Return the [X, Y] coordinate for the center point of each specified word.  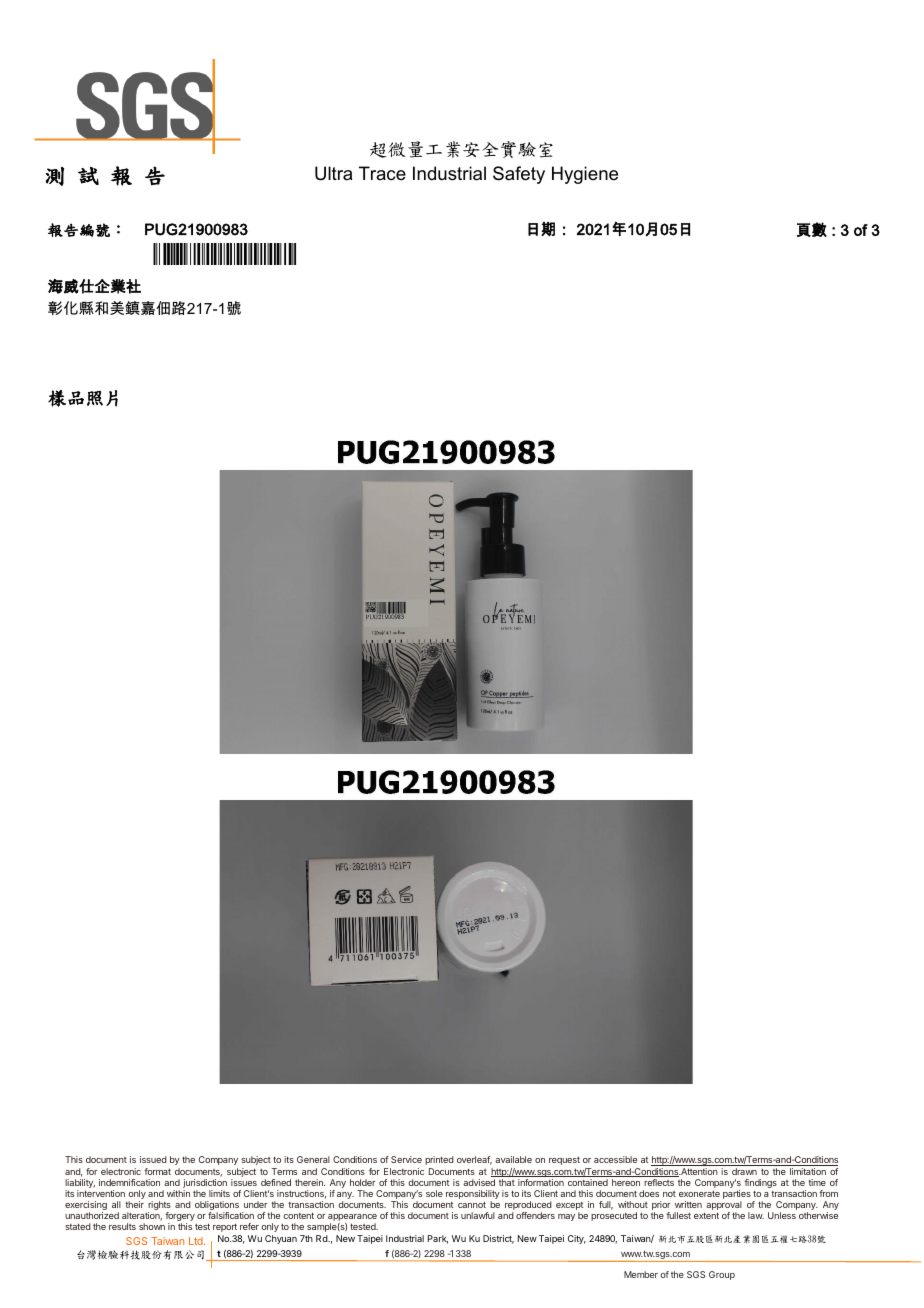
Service [406, 1159]
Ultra [333, 173]
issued [153, 1159]
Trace [382, 173]
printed [439, 1160]
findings [760, 1185]
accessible [615, 1159]
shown [152, 1226]
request [564, 1161]
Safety [519, 175]
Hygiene [585, 175]
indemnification [129, 1182]
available [513, 1159]
